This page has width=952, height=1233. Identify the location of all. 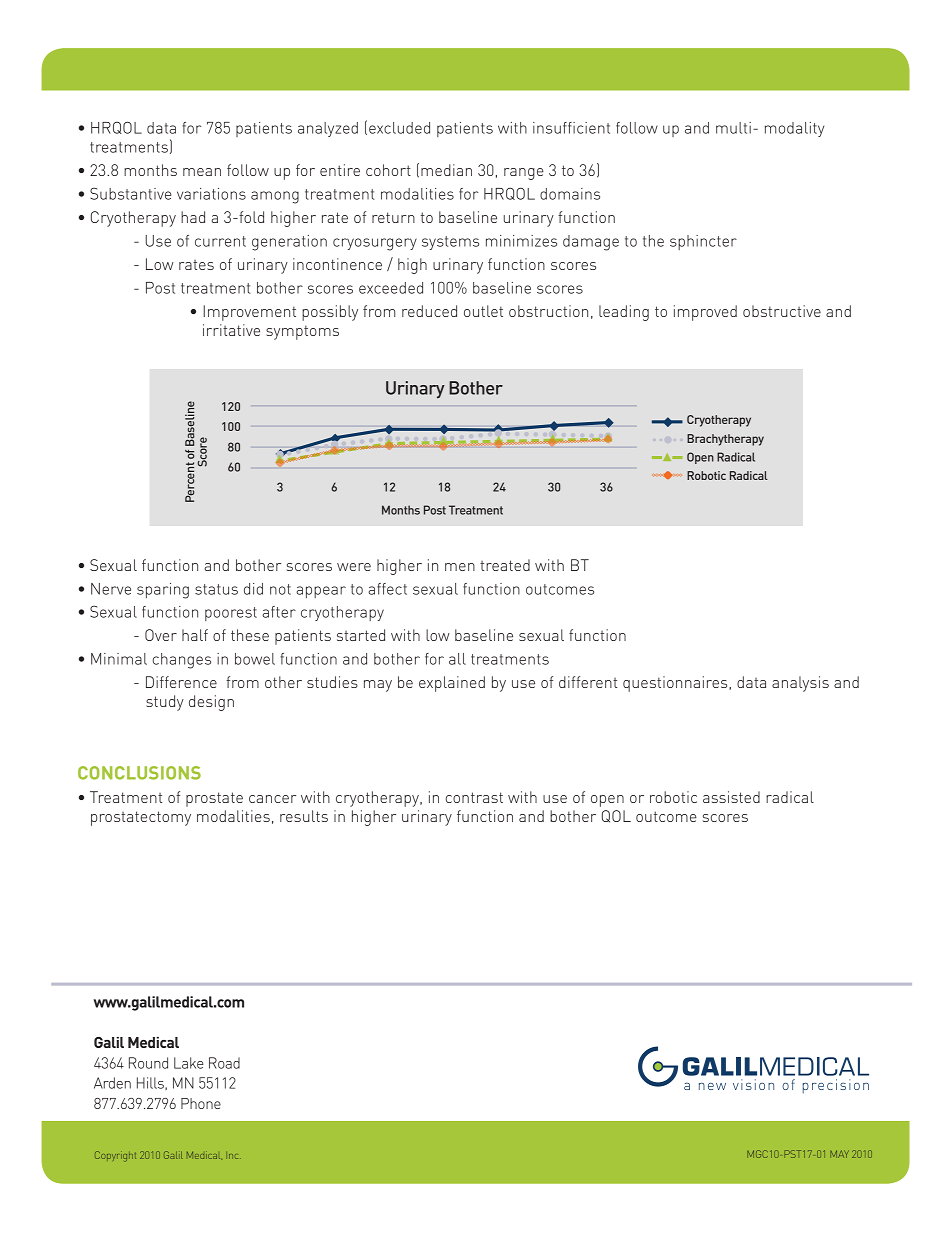
(457, 659).
